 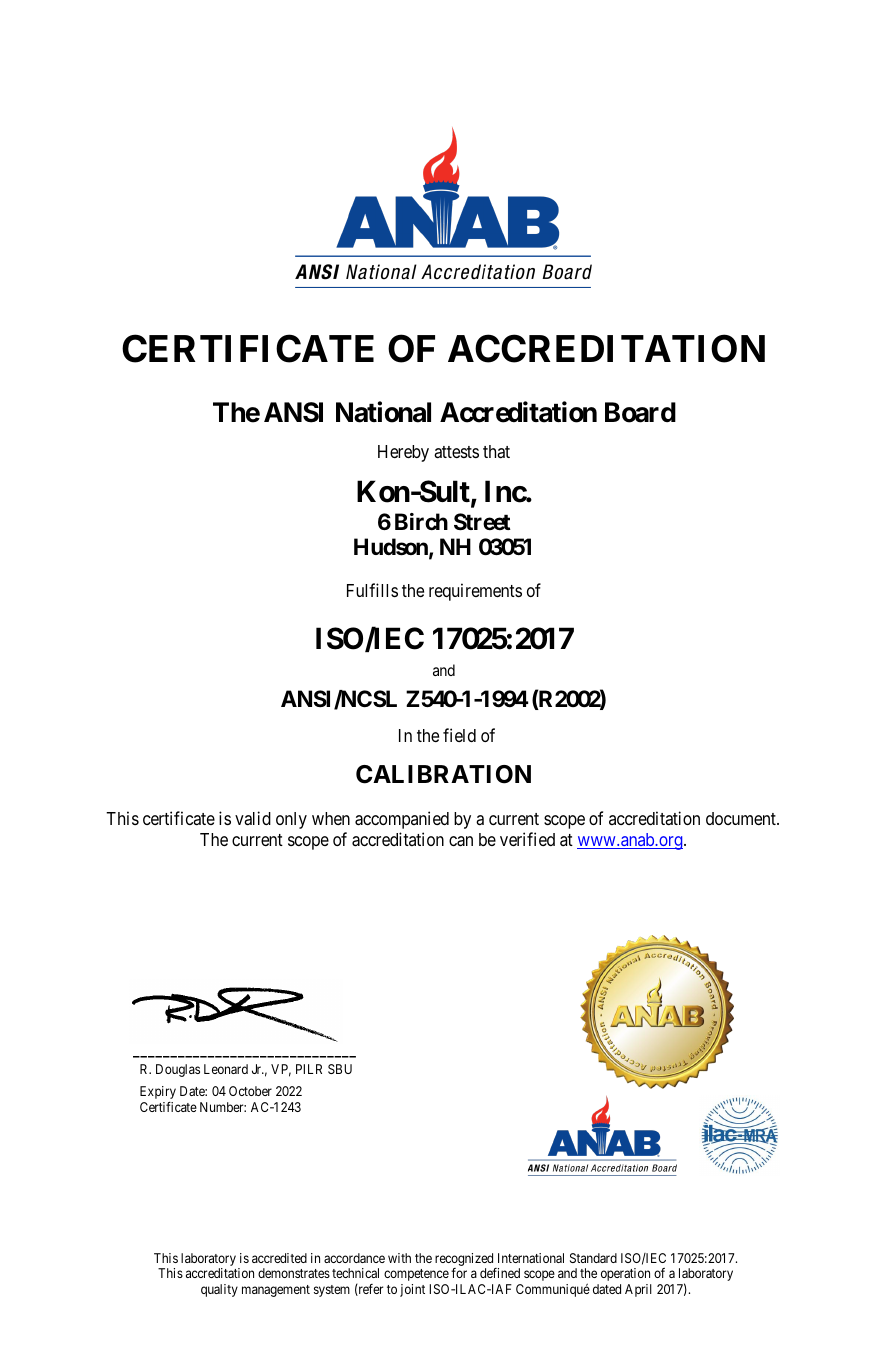 I want to click on attests, so click(x=456, y=452).
